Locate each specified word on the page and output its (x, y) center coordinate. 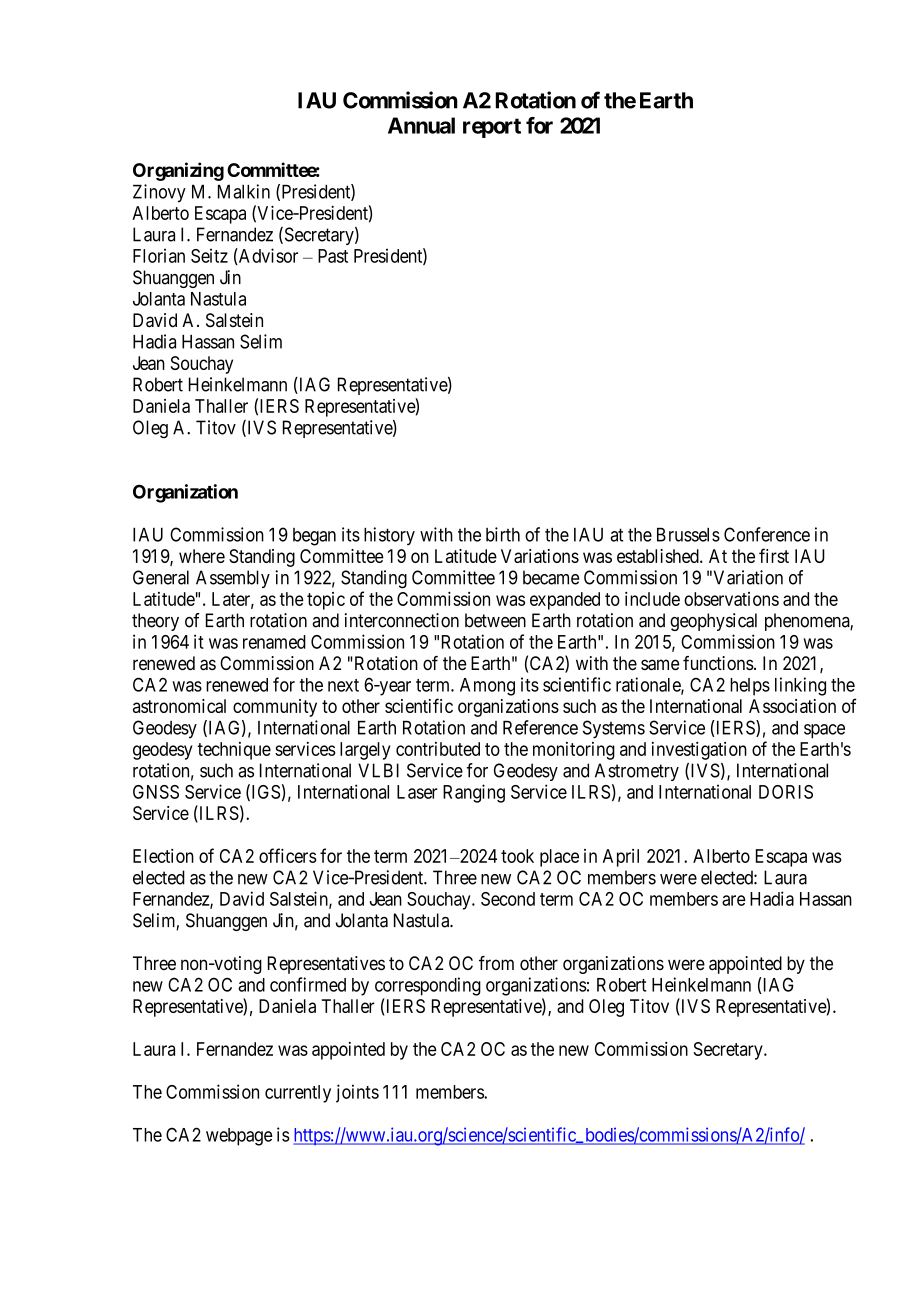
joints (357, 1093)
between (495, 620)
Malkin (244, 191)
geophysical (713, 622)
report (492, 128)
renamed (274, 642)
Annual (421, 125)
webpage (239, 1137)
